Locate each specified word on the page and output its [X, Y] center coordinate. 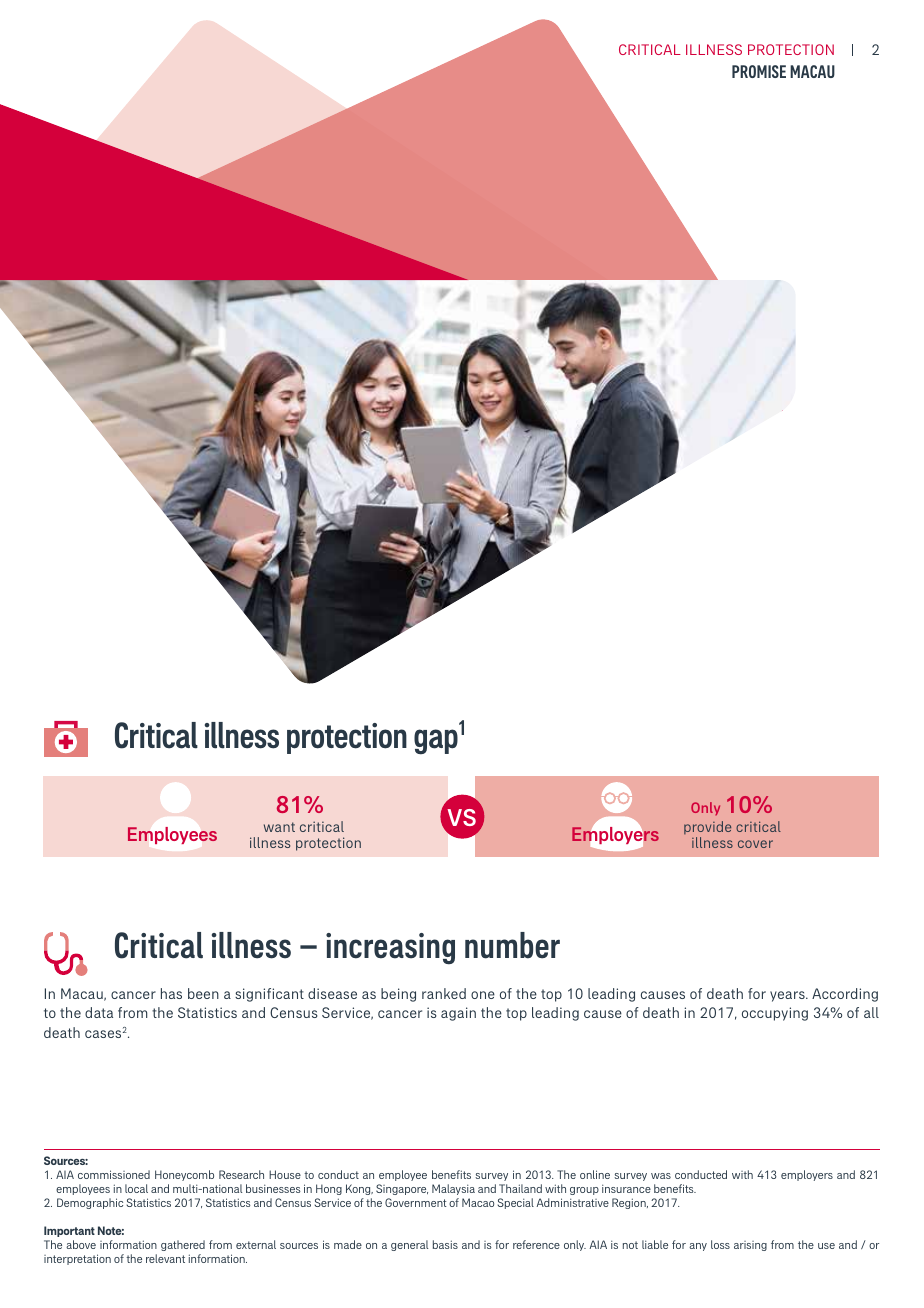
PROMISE [759, 71]
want [279, 827]
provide [707, 829]
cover [755, 844]
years [788, 996]
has [171, 993]
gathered [183, 1245]
